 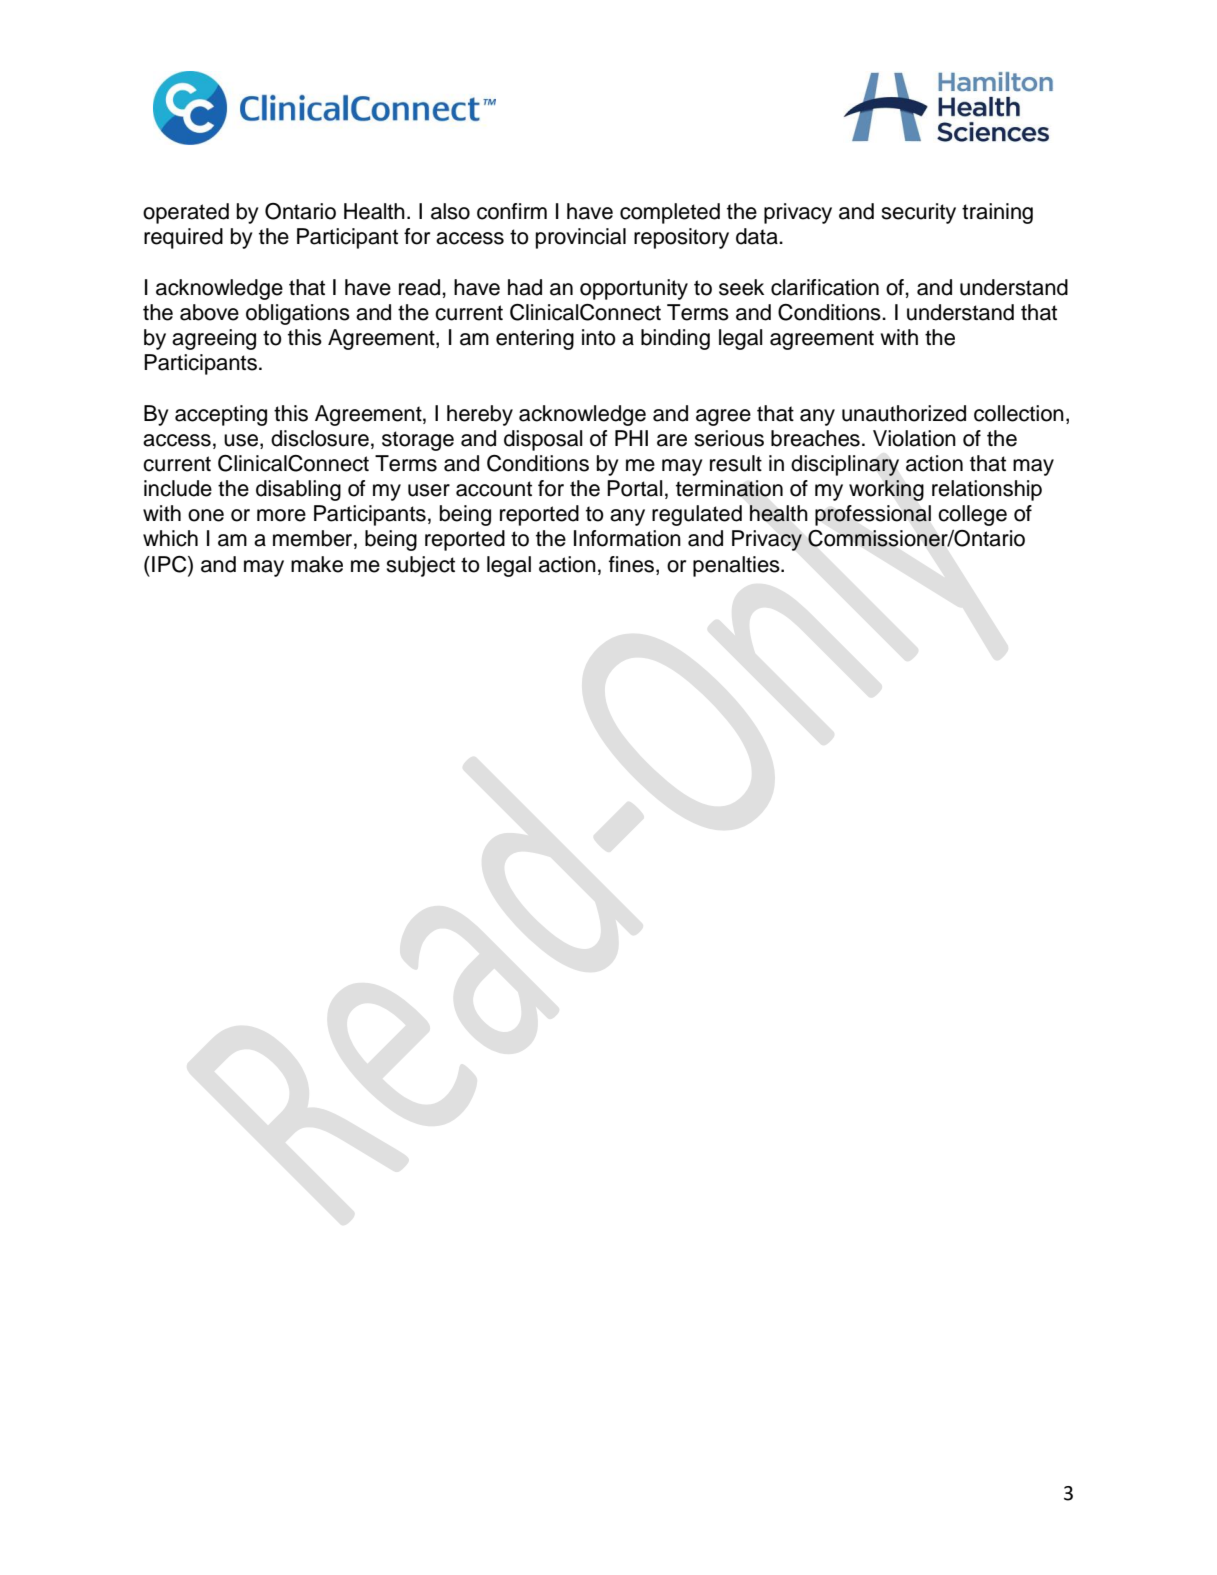 I want to click on security, so click(x=918, y=213).
